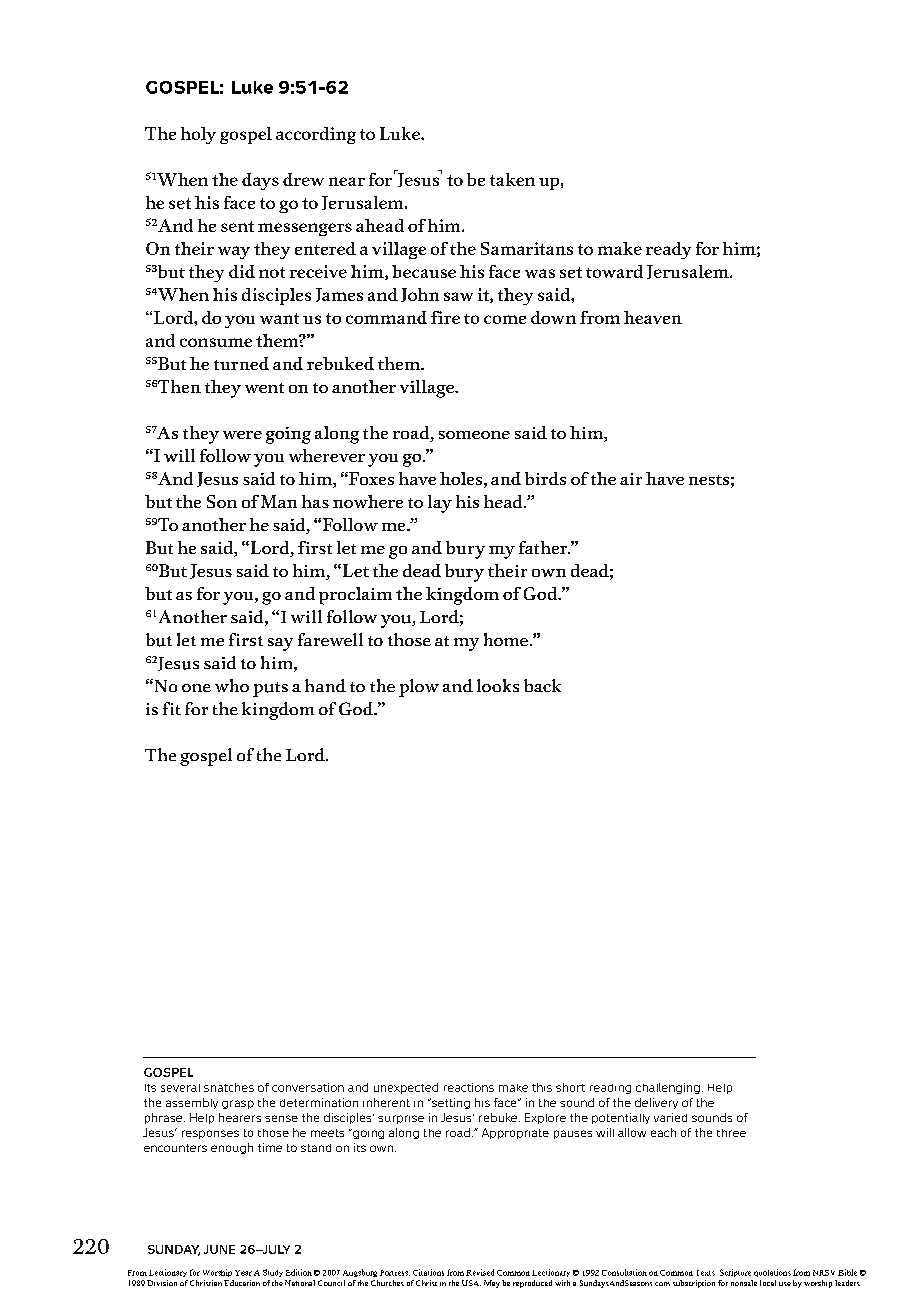 This screenshot has height=1307, width=924. Describe the element at coordinates (469, 1087) in the screenshot. I see `reactions` at that location.
